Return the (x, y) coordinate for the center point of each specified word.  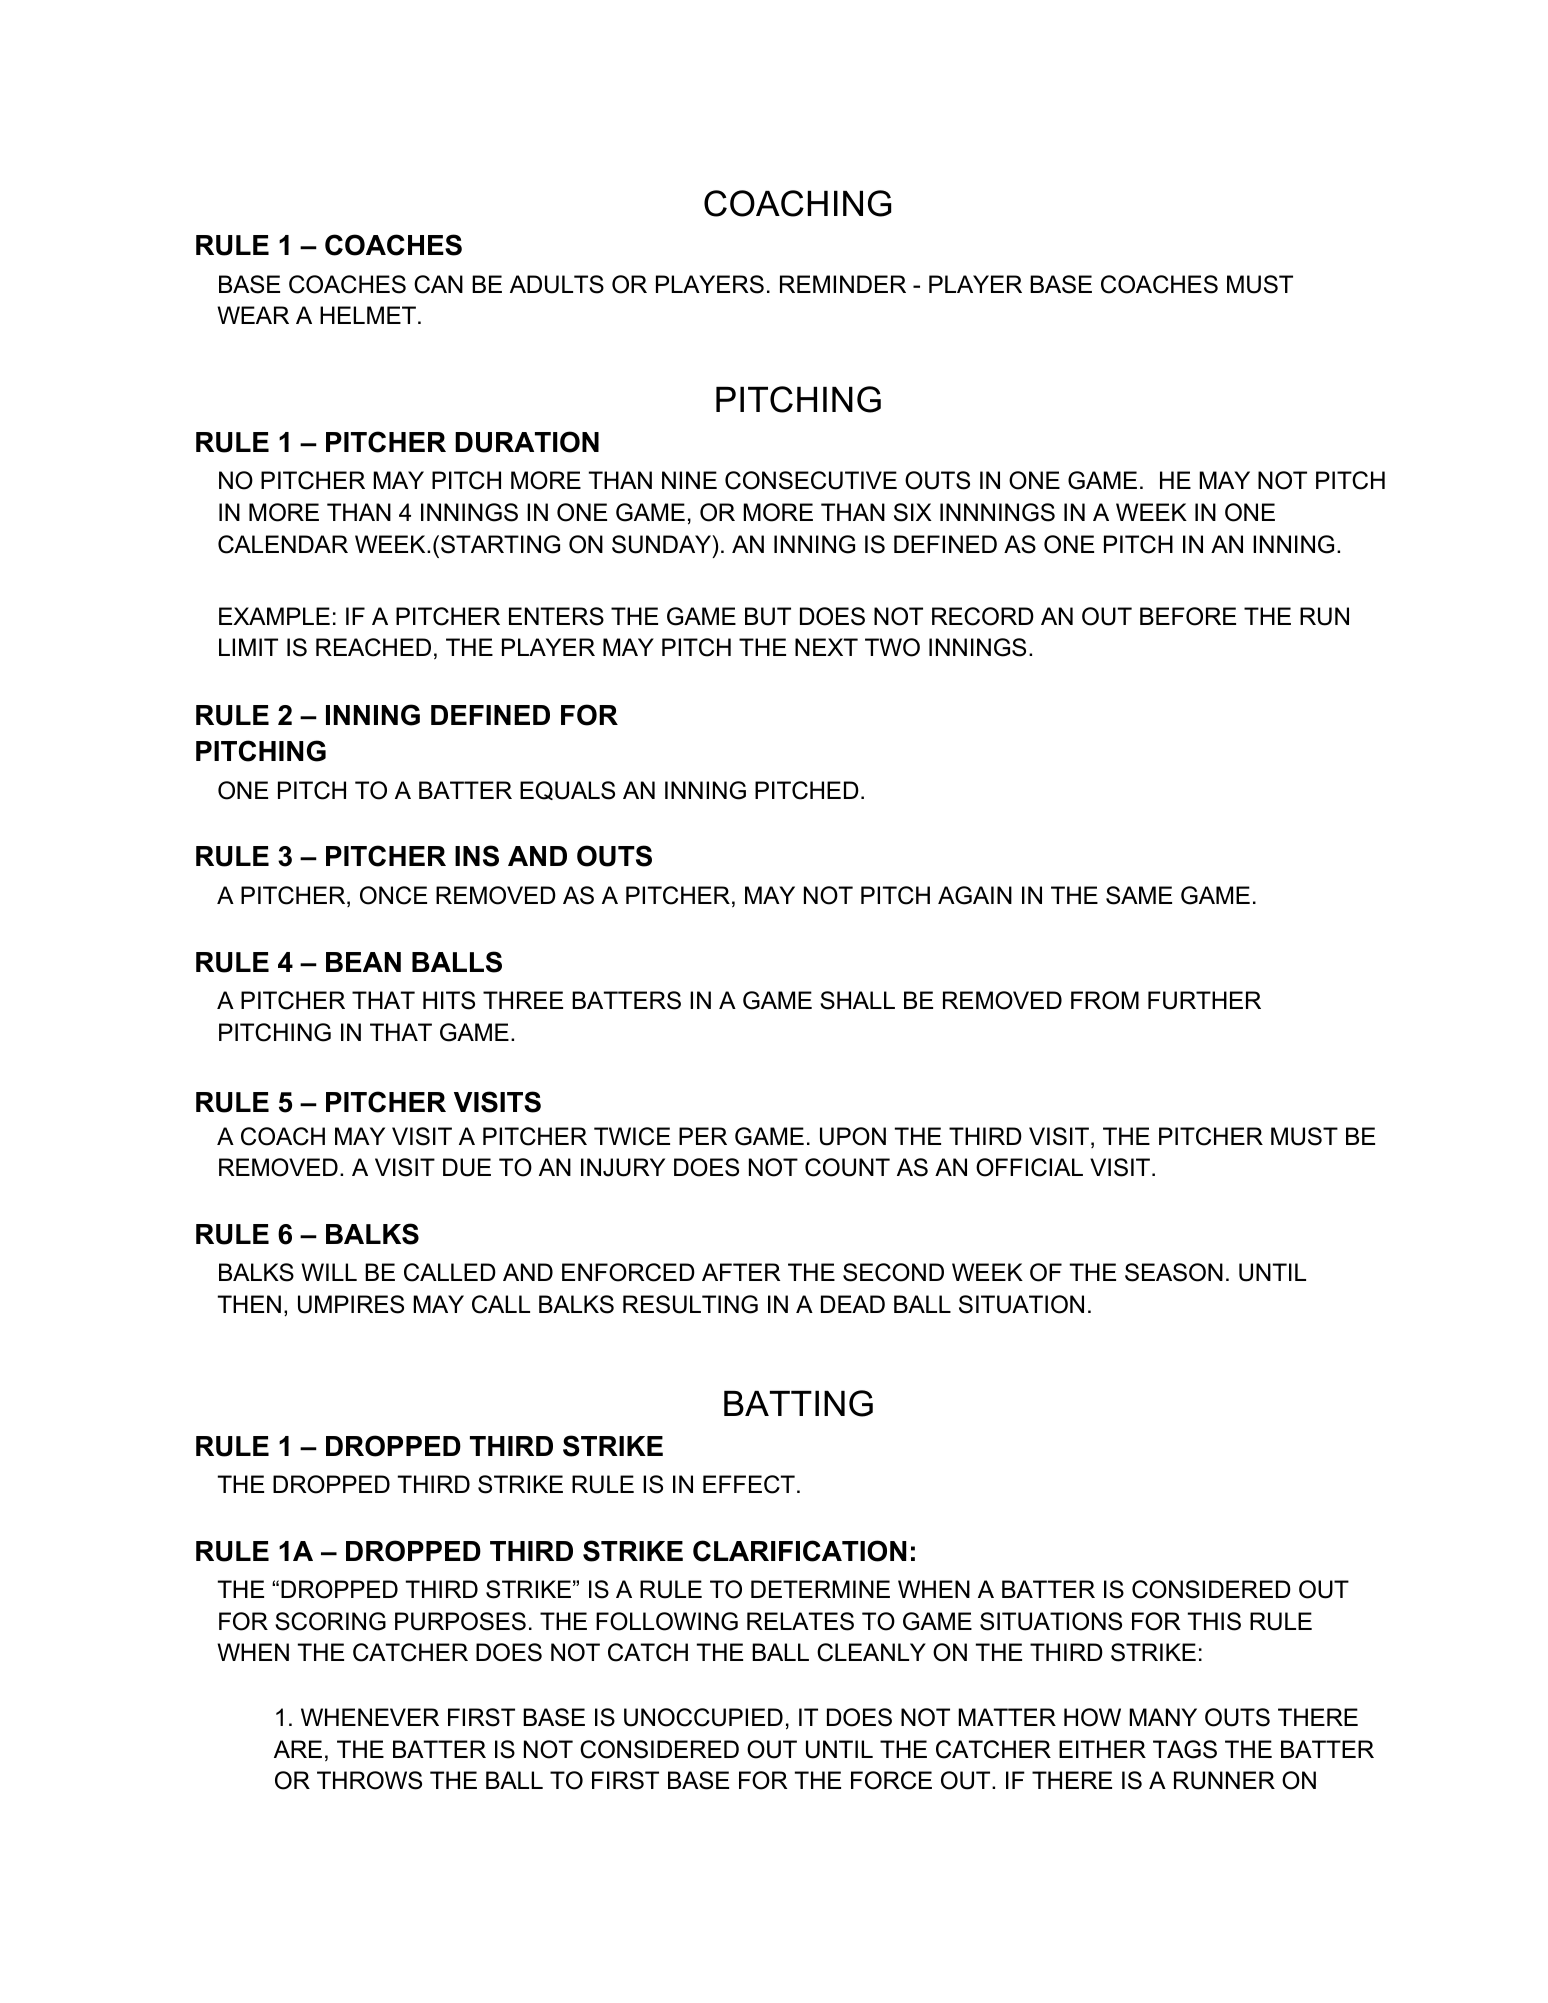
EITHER (1102, 1749)
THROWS (369, 1780)
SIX (913, 512)
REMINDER (843, 284)
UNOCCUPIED (703, 1717)
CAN (438, 284)
